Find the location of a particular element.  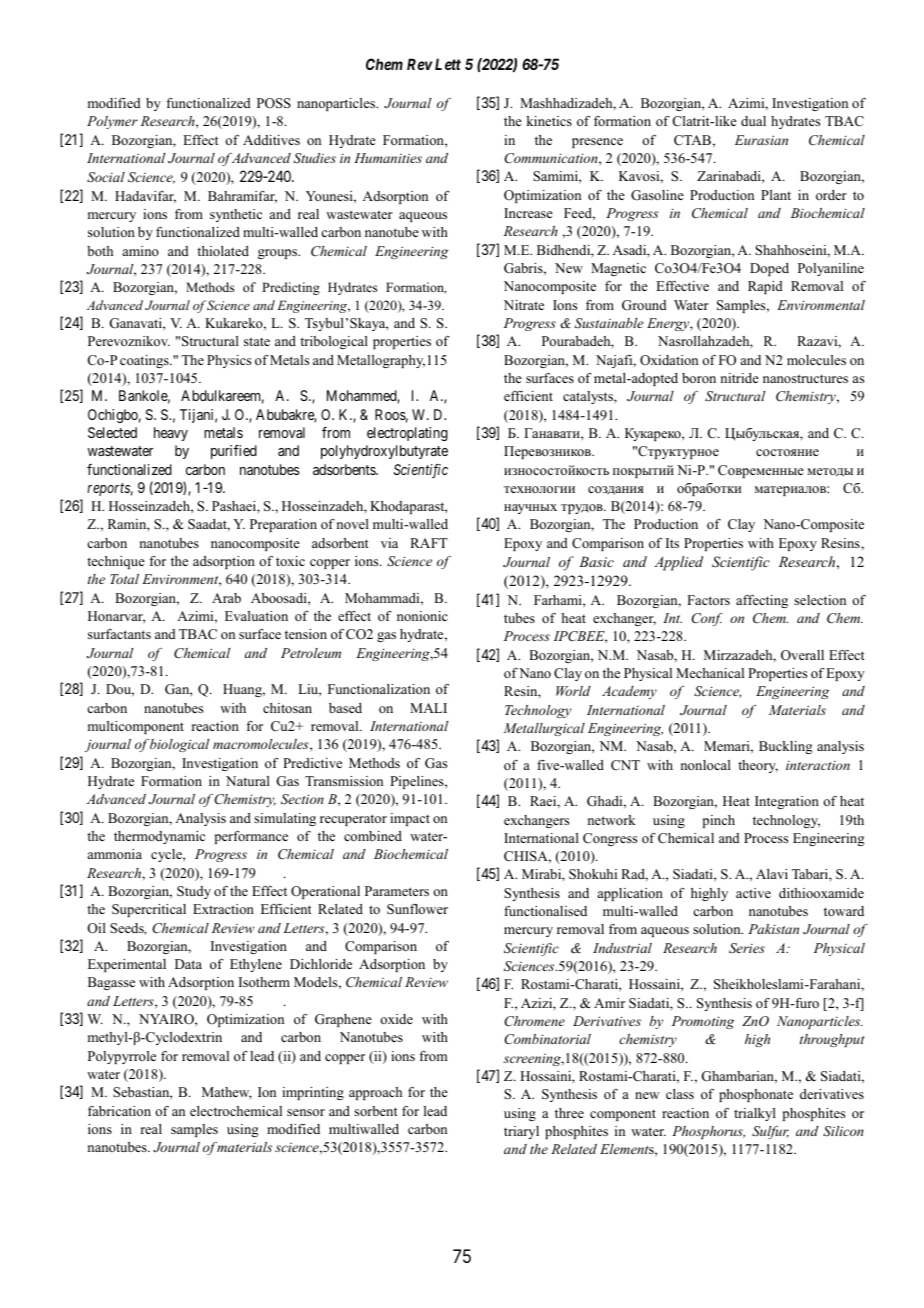

nonionic is located at coordinates (422, 616).
